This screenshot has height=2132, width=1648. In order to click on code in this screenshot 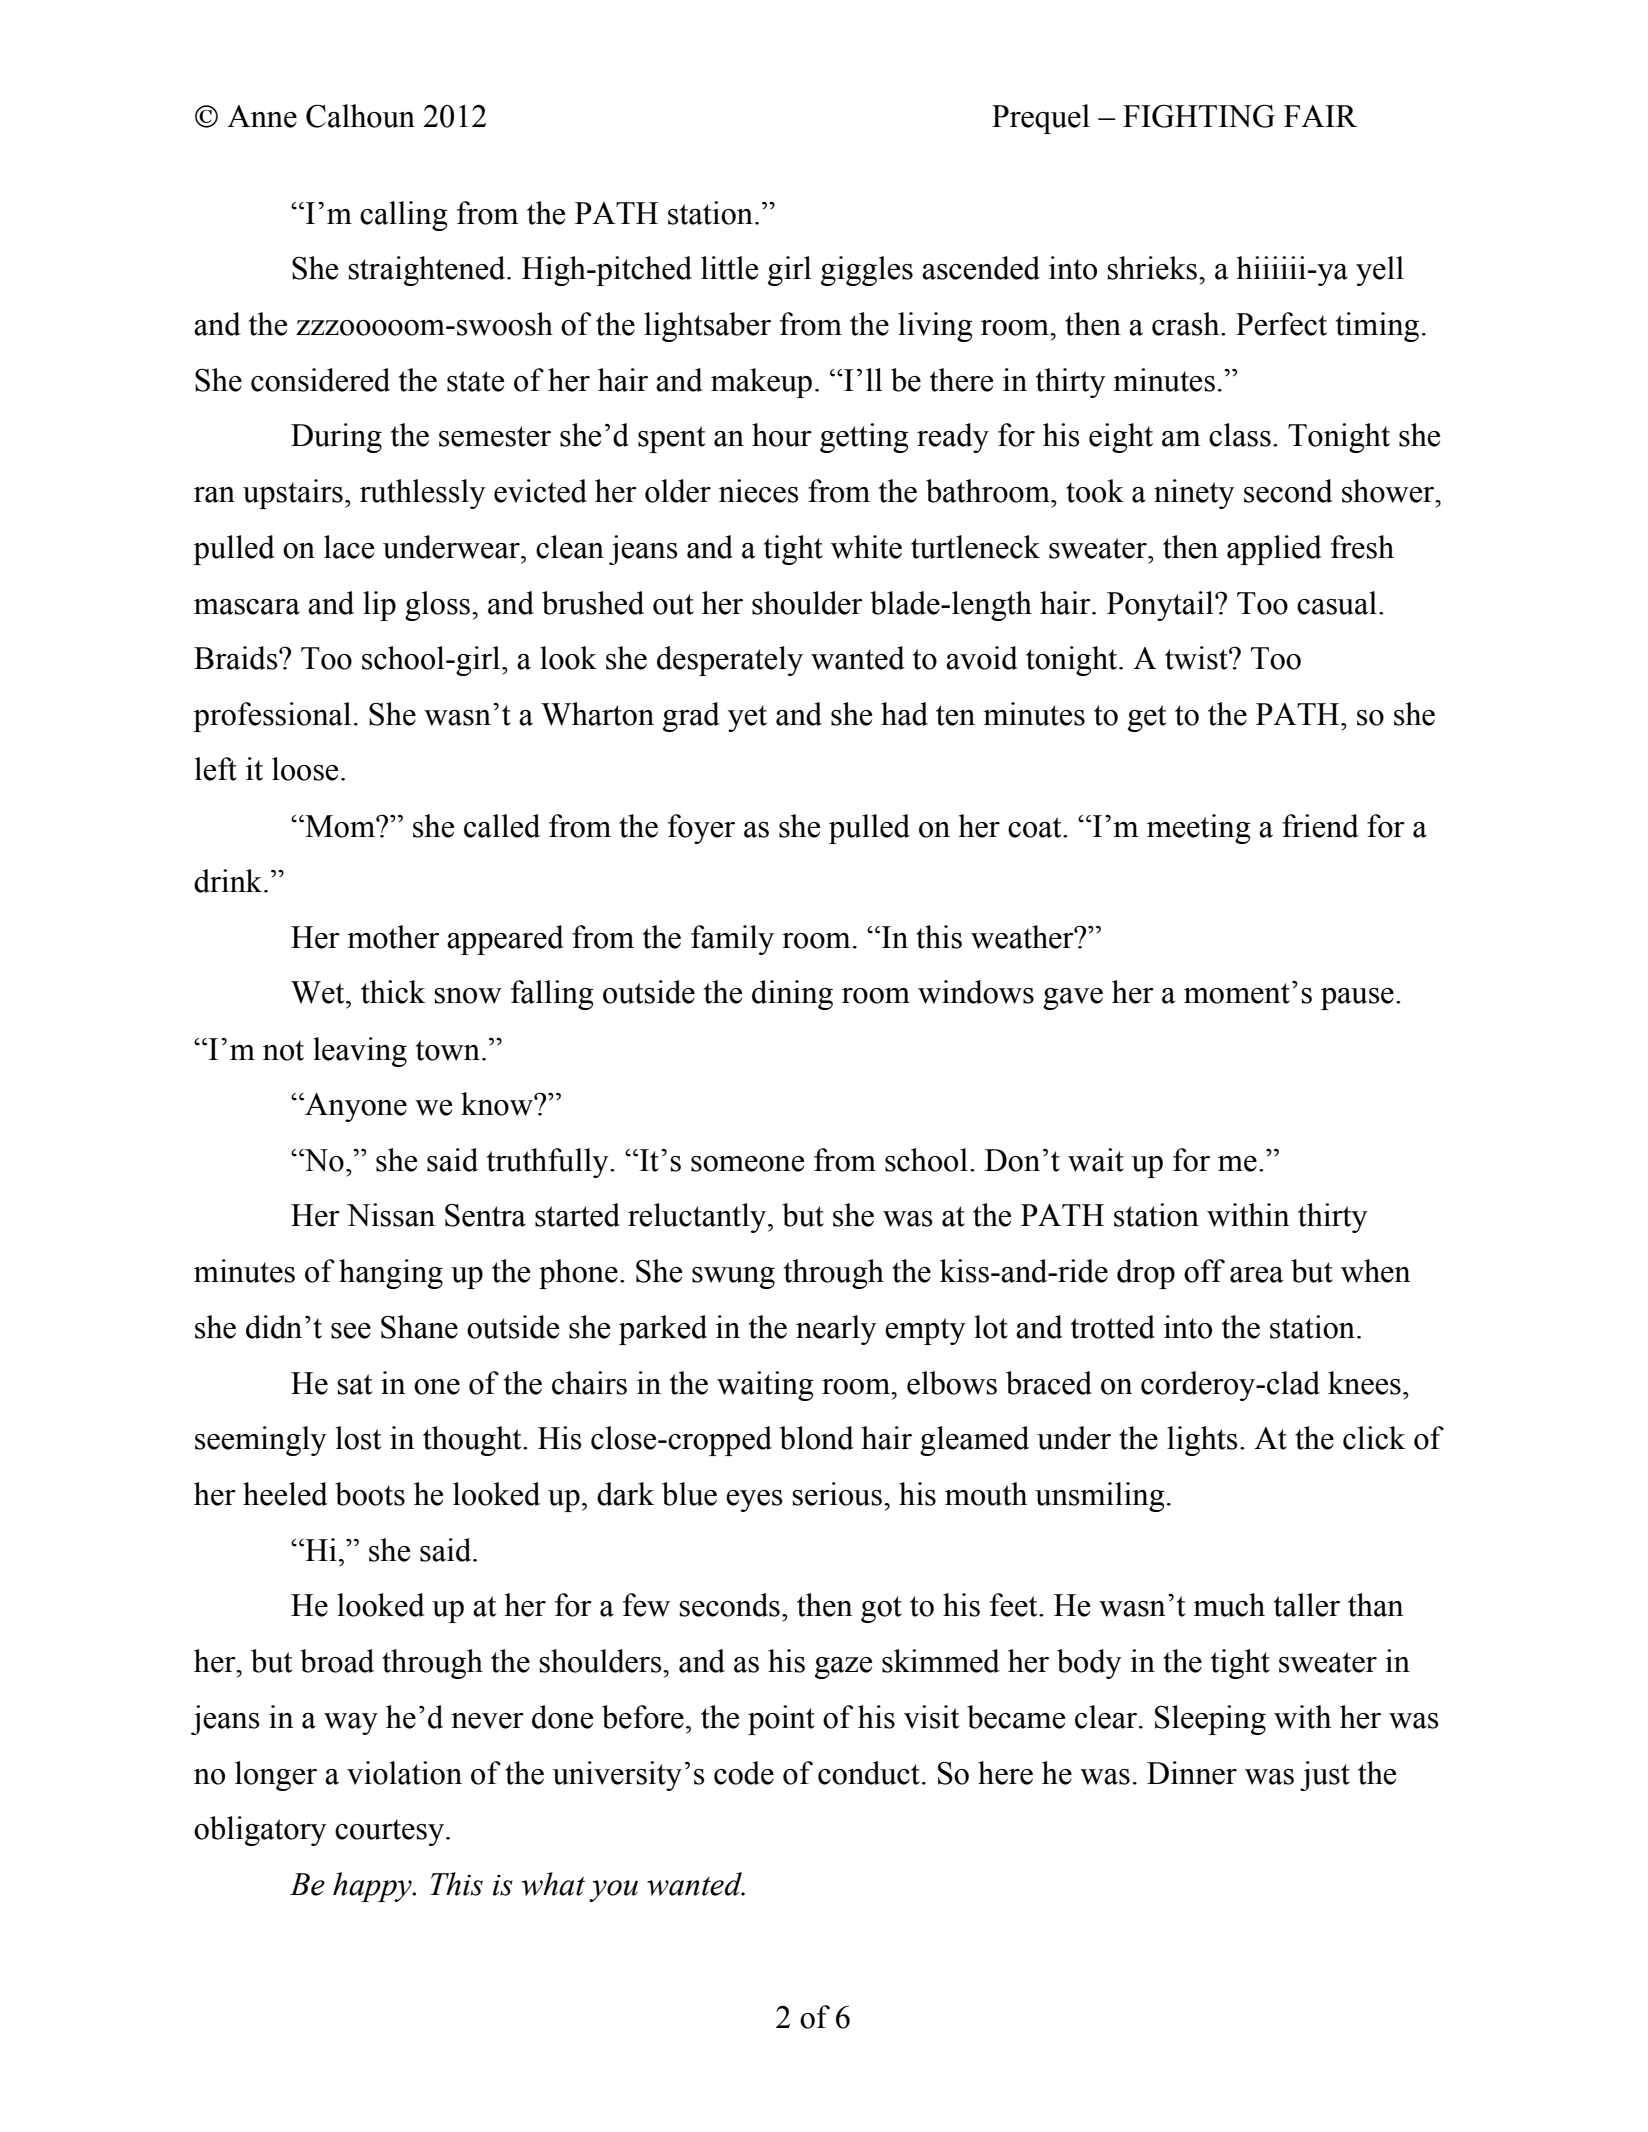, I will do `click(744, 1773)`.
